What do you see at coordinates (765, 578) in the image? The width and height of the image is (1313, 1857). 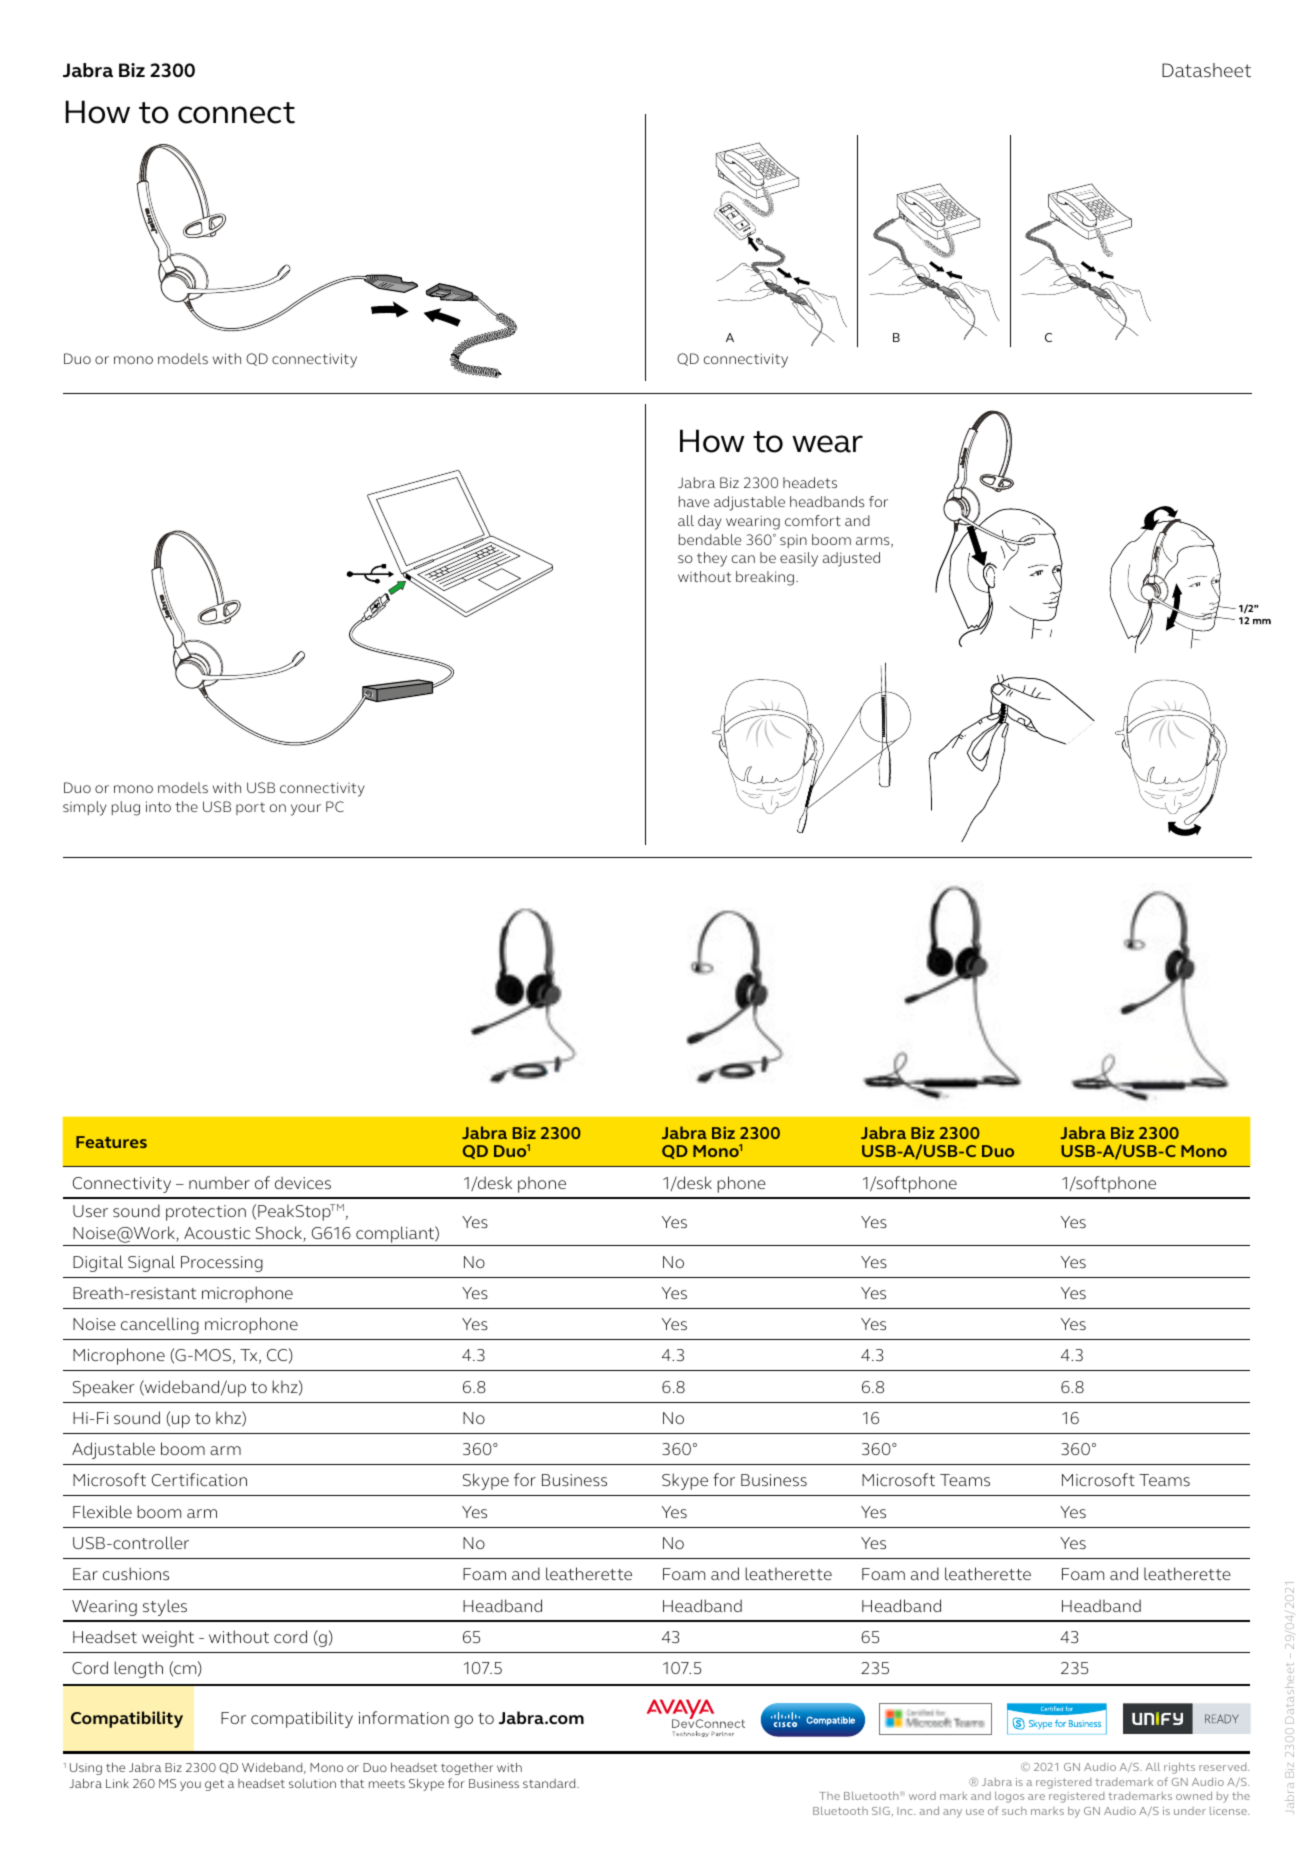 I see `breaking` at bounding box center [765, 578].
